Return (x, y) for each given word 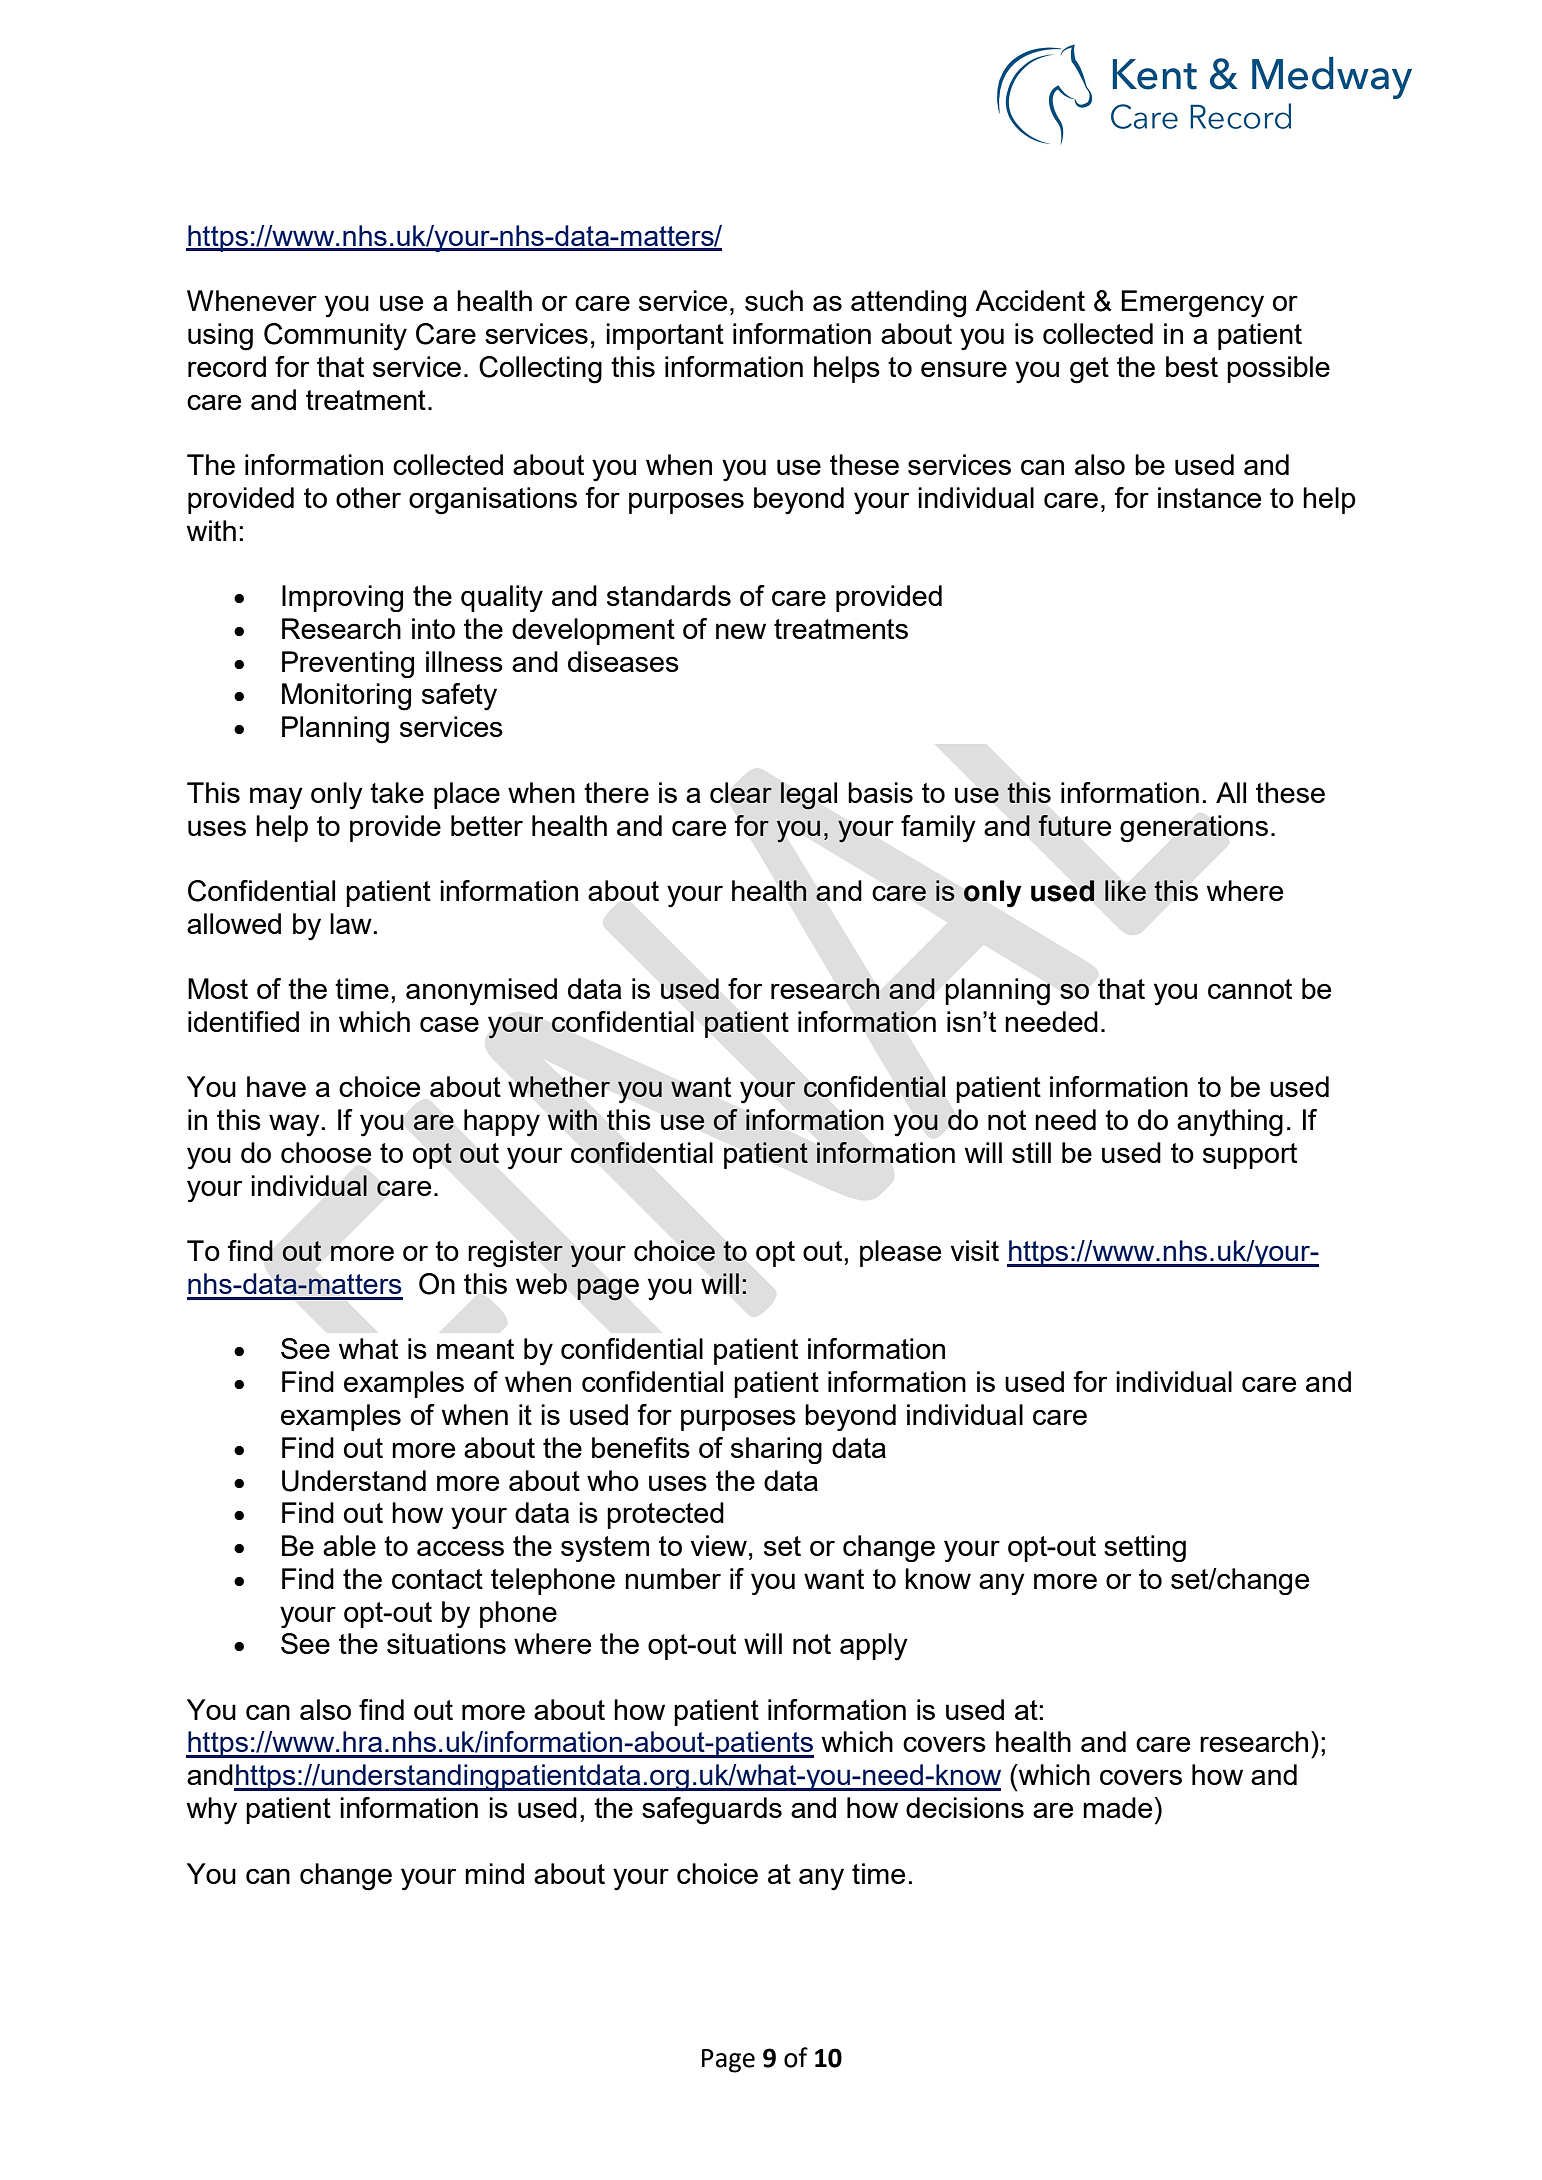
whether (559, 1086)
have (276, 1086)
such (774, 300)
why (212, 1811)
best (1192, 366)
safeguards (712, 1811)
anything (1230, 1123)
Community (335, 337)
